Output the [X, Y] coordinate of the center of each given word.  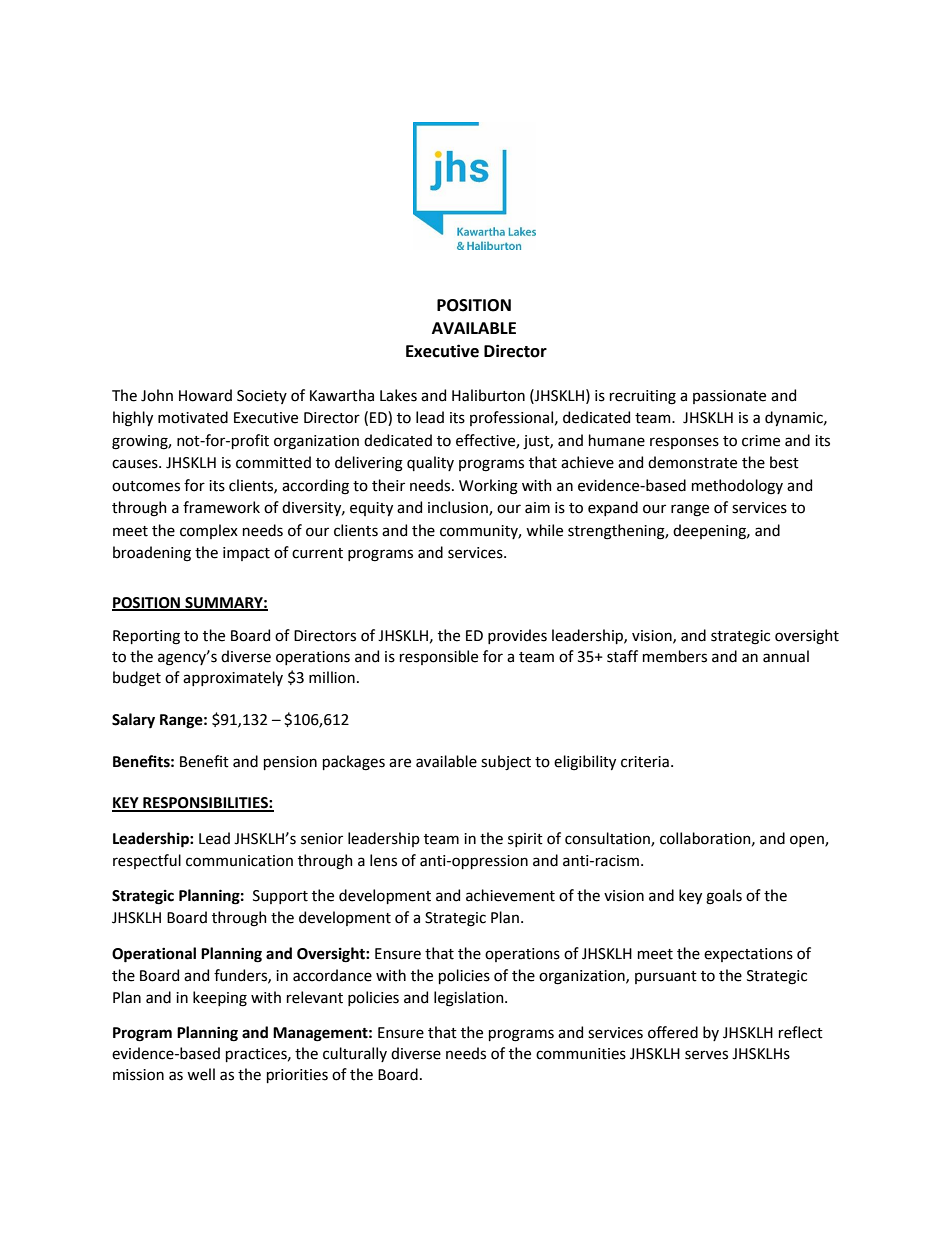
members [675, 656]
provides [517, 636]
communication [239, 861]
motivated [193, 417]
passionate [729, 397]
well [201, 1074]
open [808, 841]
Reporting [146, 637]
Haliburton [488, 395]
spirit [525, 840]
